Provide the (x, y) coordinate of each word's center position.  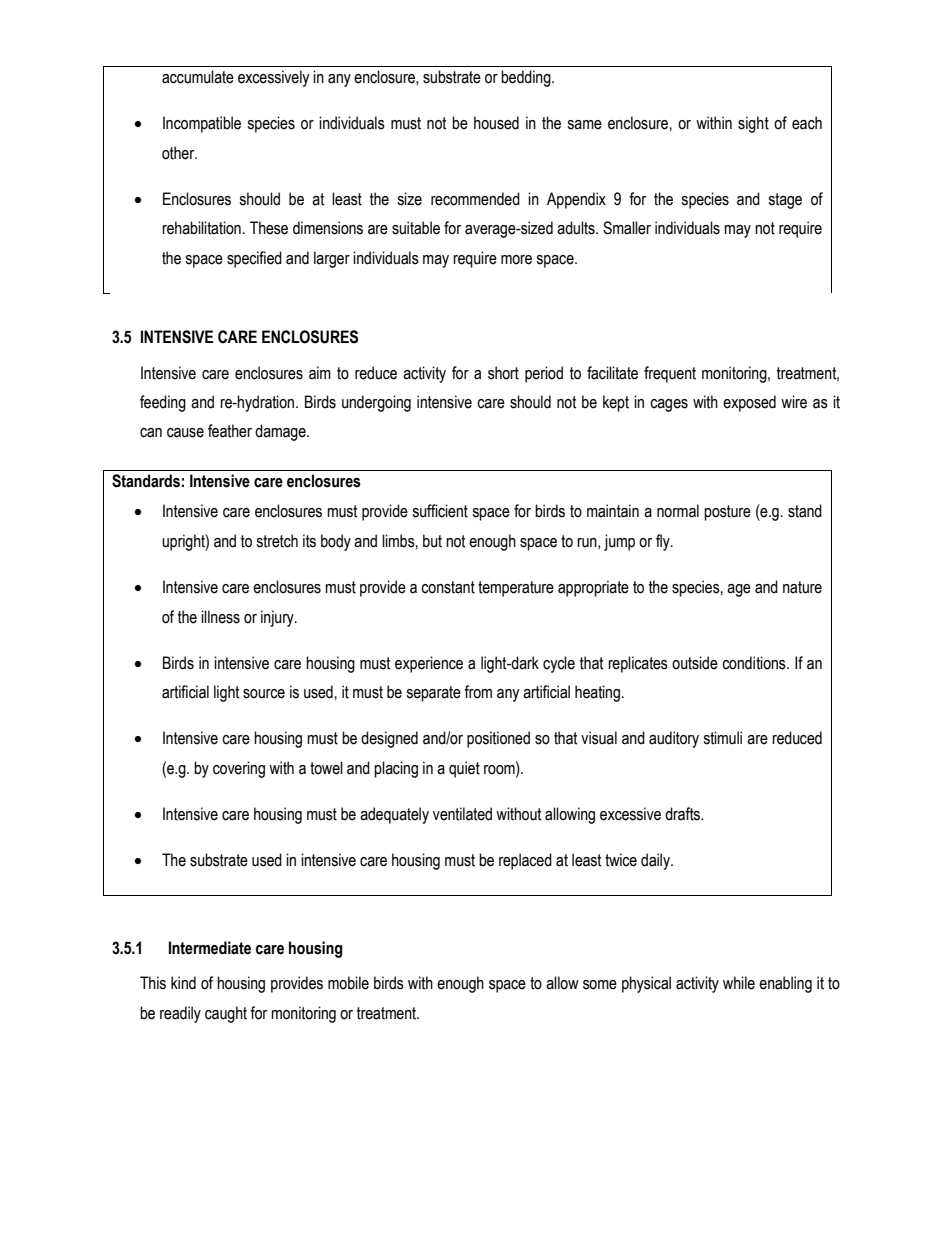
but (432, 541)
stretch (277, 541)
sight (753, 124)
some (600, 985)
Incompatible (202, 124)
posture (727, 513)
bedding (527, 78)
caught (226, 1014)
